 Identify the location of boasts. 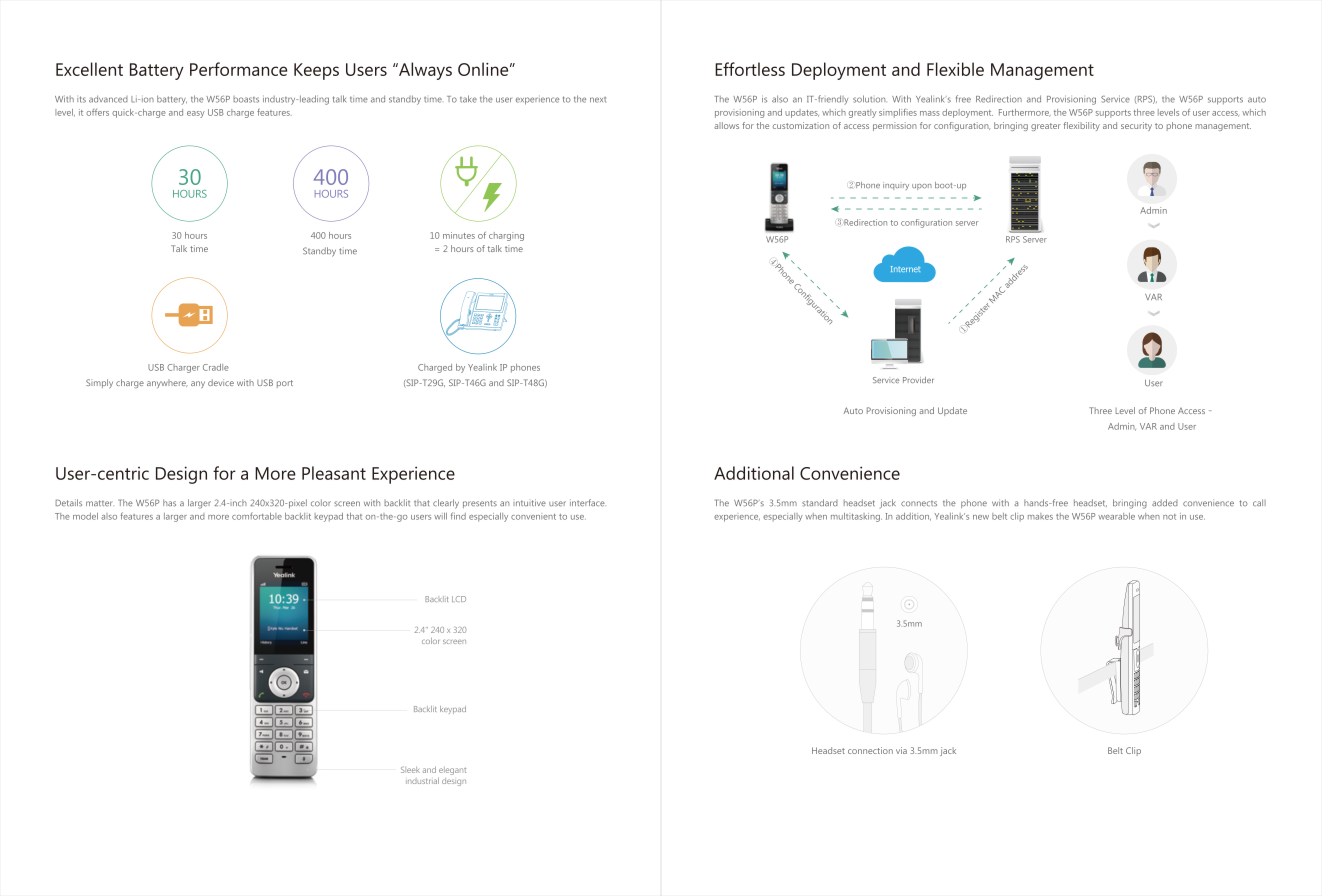
(246, 99).
